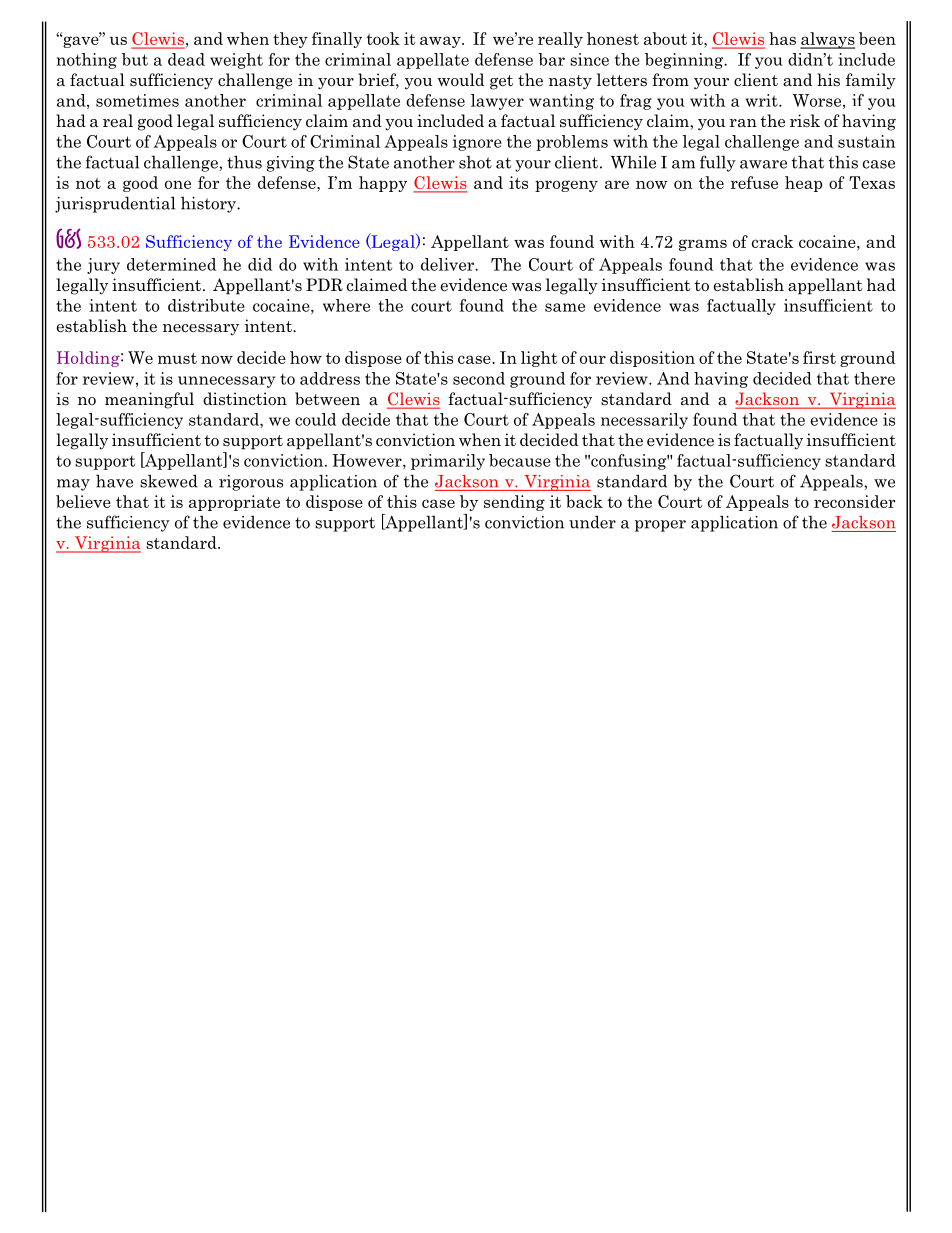  Describe the element at coordinates (518, 182) in the screenshot. I see `its` at that location.
